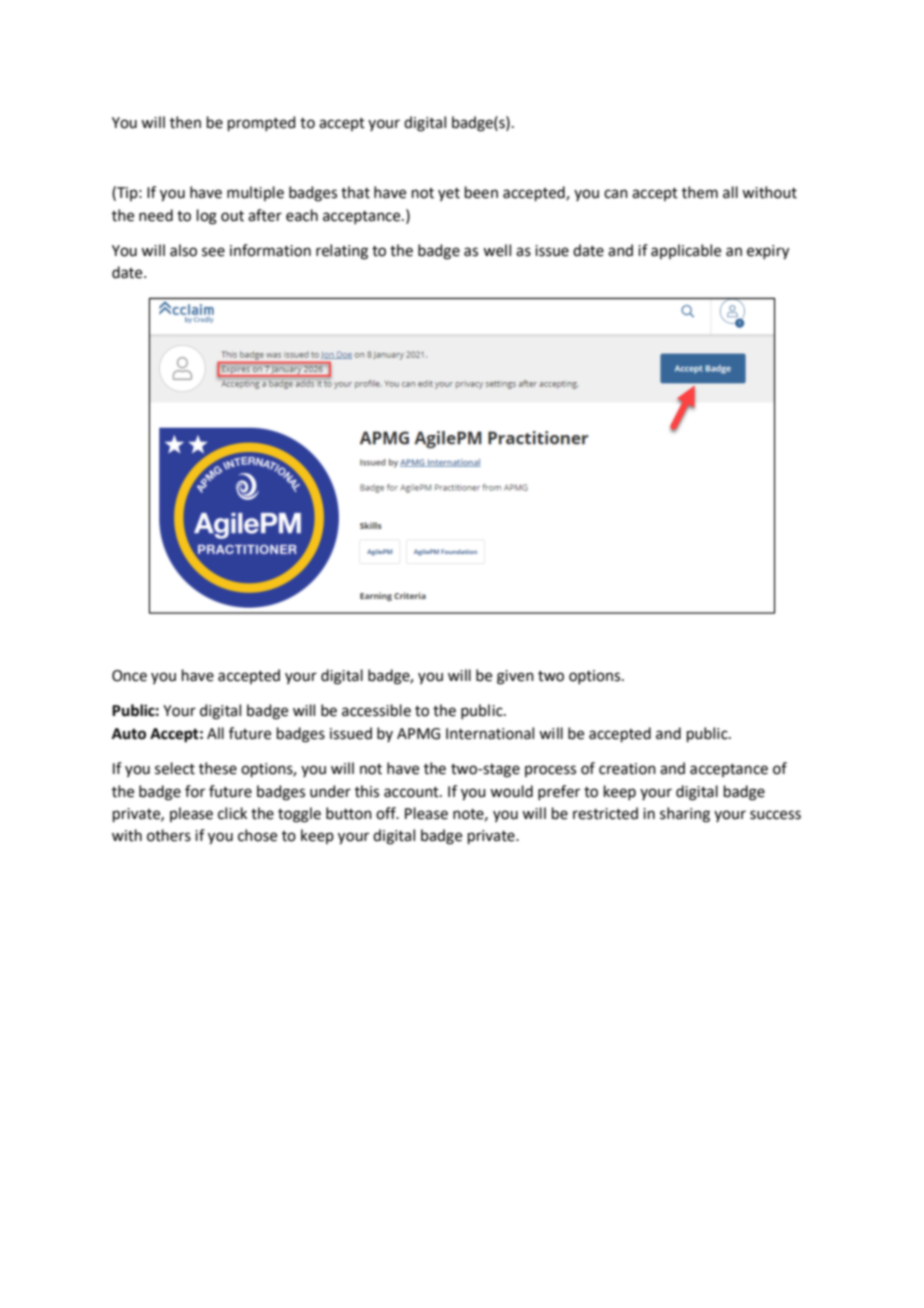  I want to click on then, so click(185, 122).
